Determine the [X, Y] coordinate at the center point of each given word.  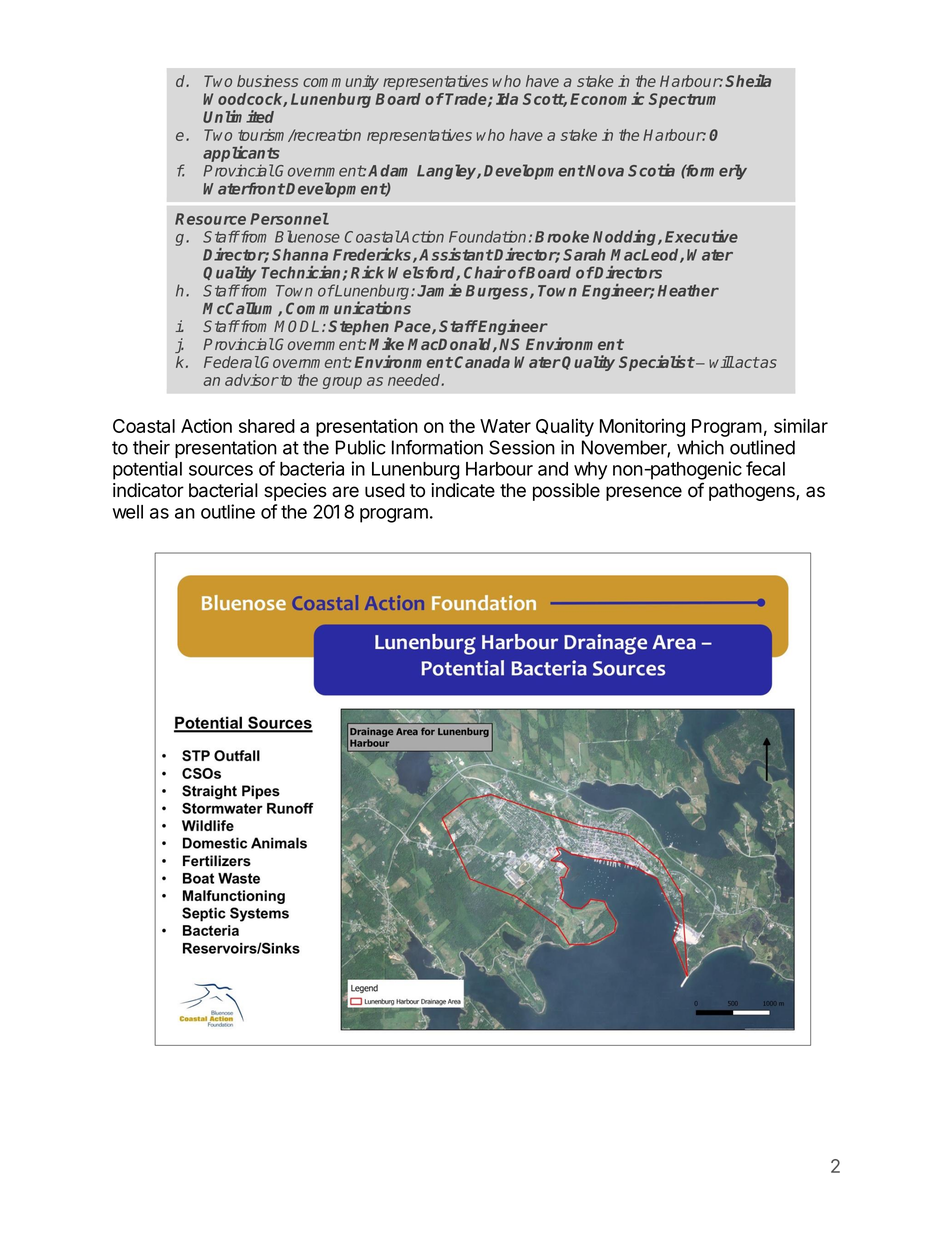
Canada [482, 362]
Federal [232, 362]
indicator [148, 490]
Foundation [487, 237]
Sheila [748, 80]
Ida [507, 99]
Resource [210, 219]
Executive [701, 236]
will [721, 362]
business [267, 81]
